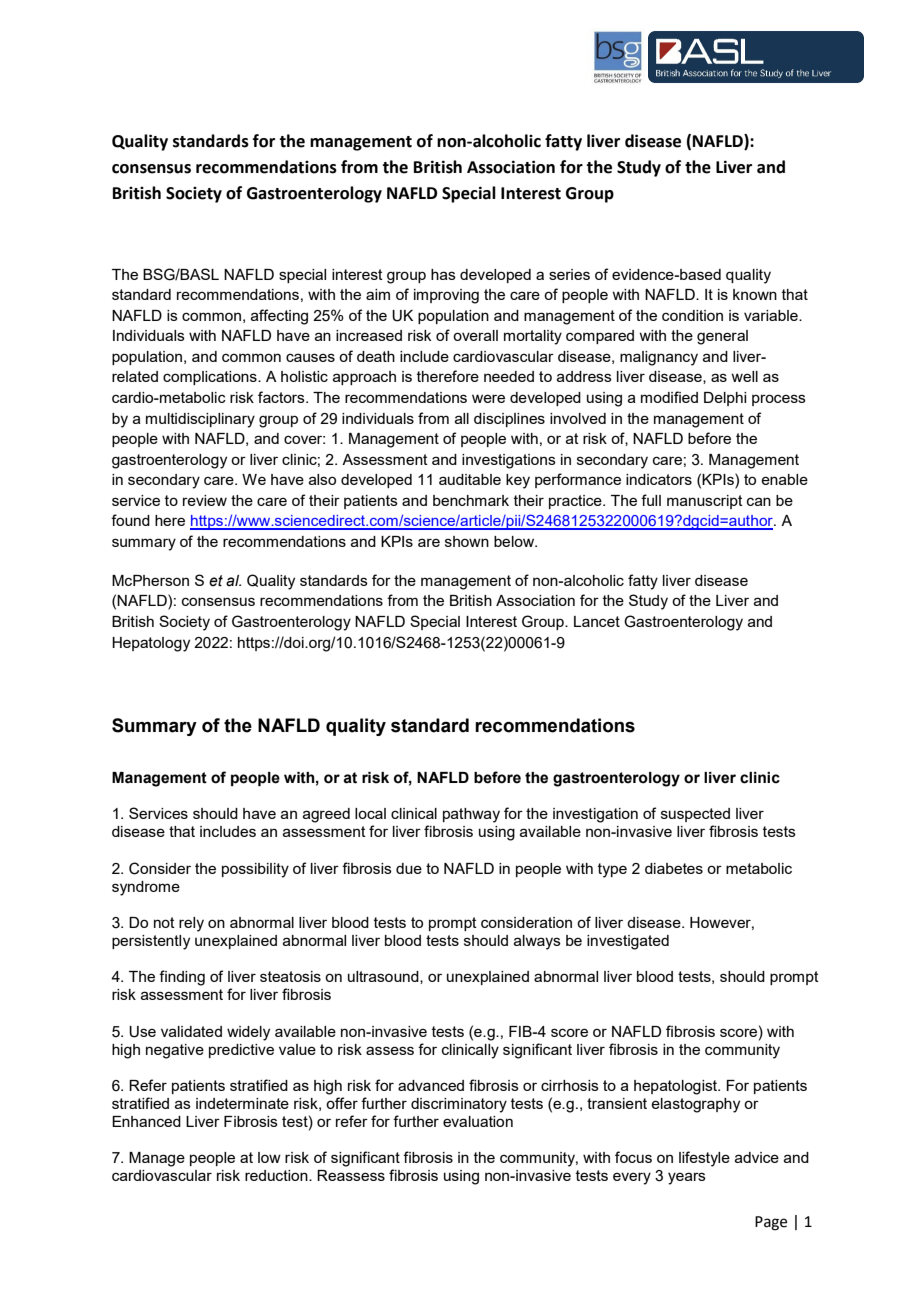  What do you see at coordinates (695, 815) in the screenshot?
I see `suspected` at bounding box center [695, 815].
